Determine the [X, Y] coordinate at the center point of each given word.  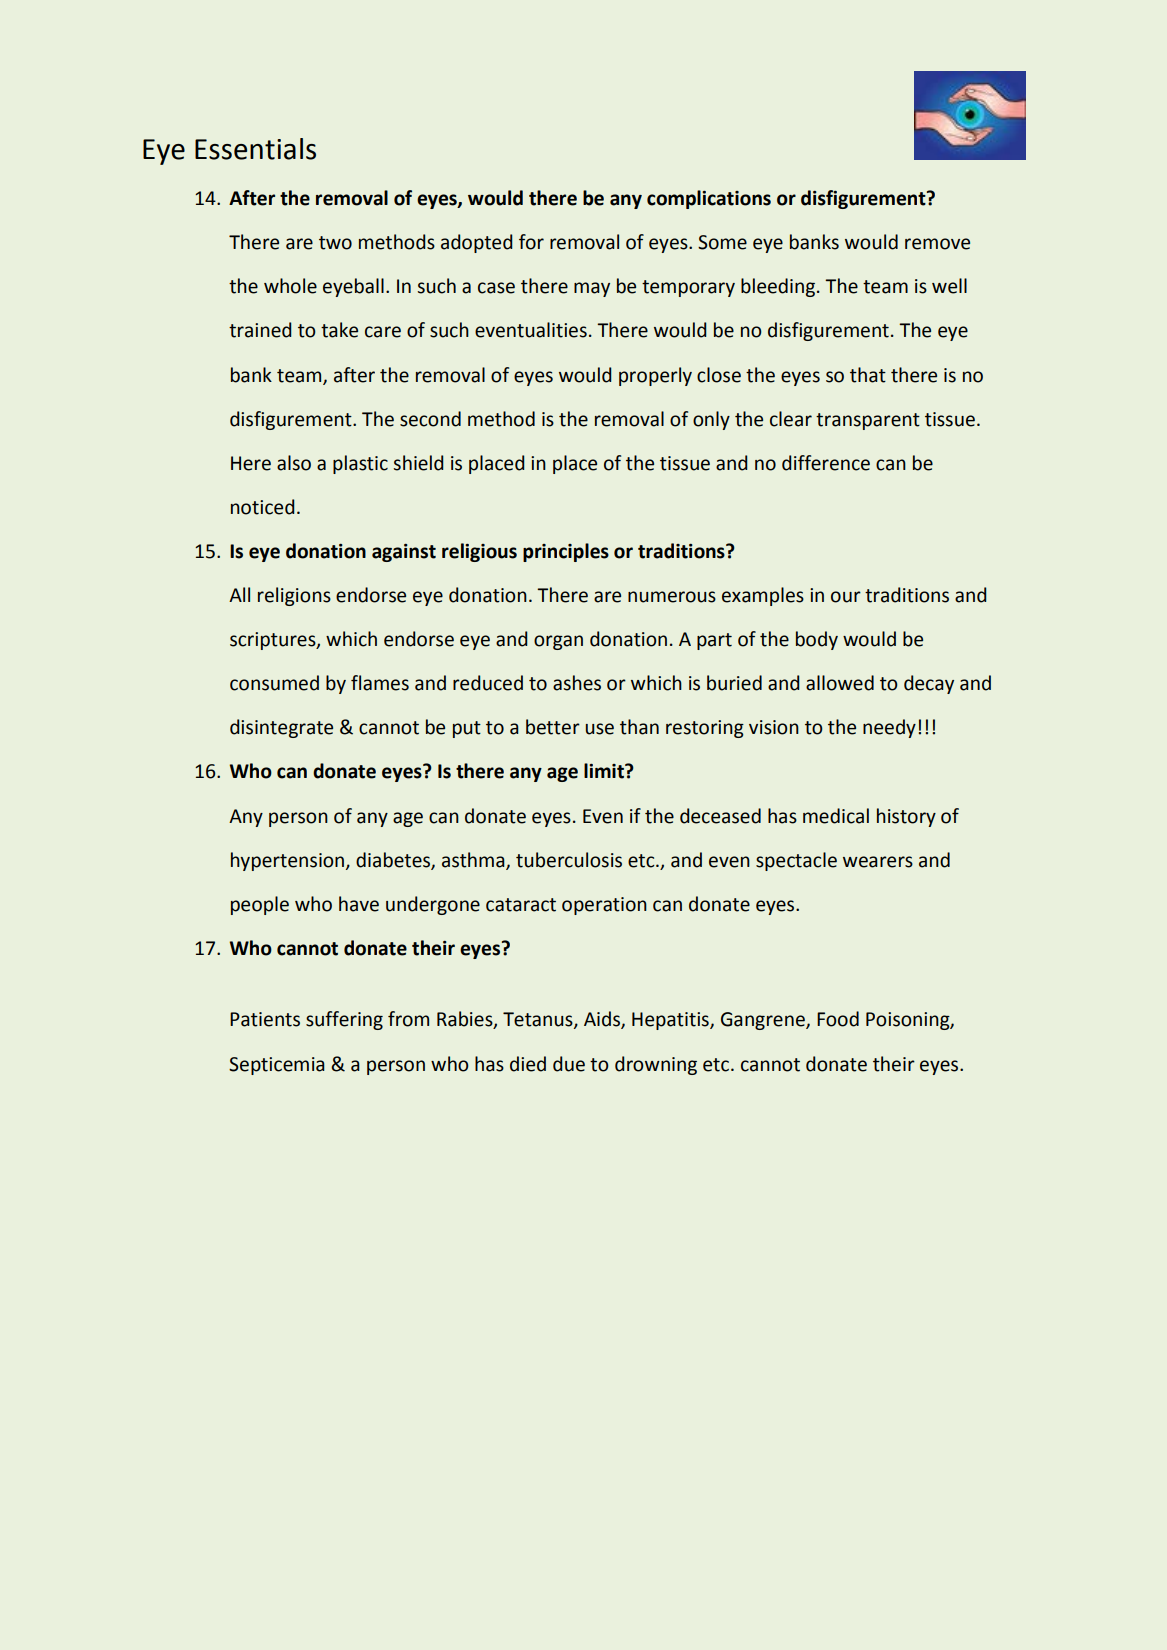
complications [709, 199]
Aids [603, 1020]
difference [826, 463]
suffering [344, 1020]
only [711, 420]
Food [838, 1019]
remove [937, 244]
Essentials [255, 149]
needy [889, 728]
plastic [360, 464]
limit [605, 771]
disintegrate [281, 728]
